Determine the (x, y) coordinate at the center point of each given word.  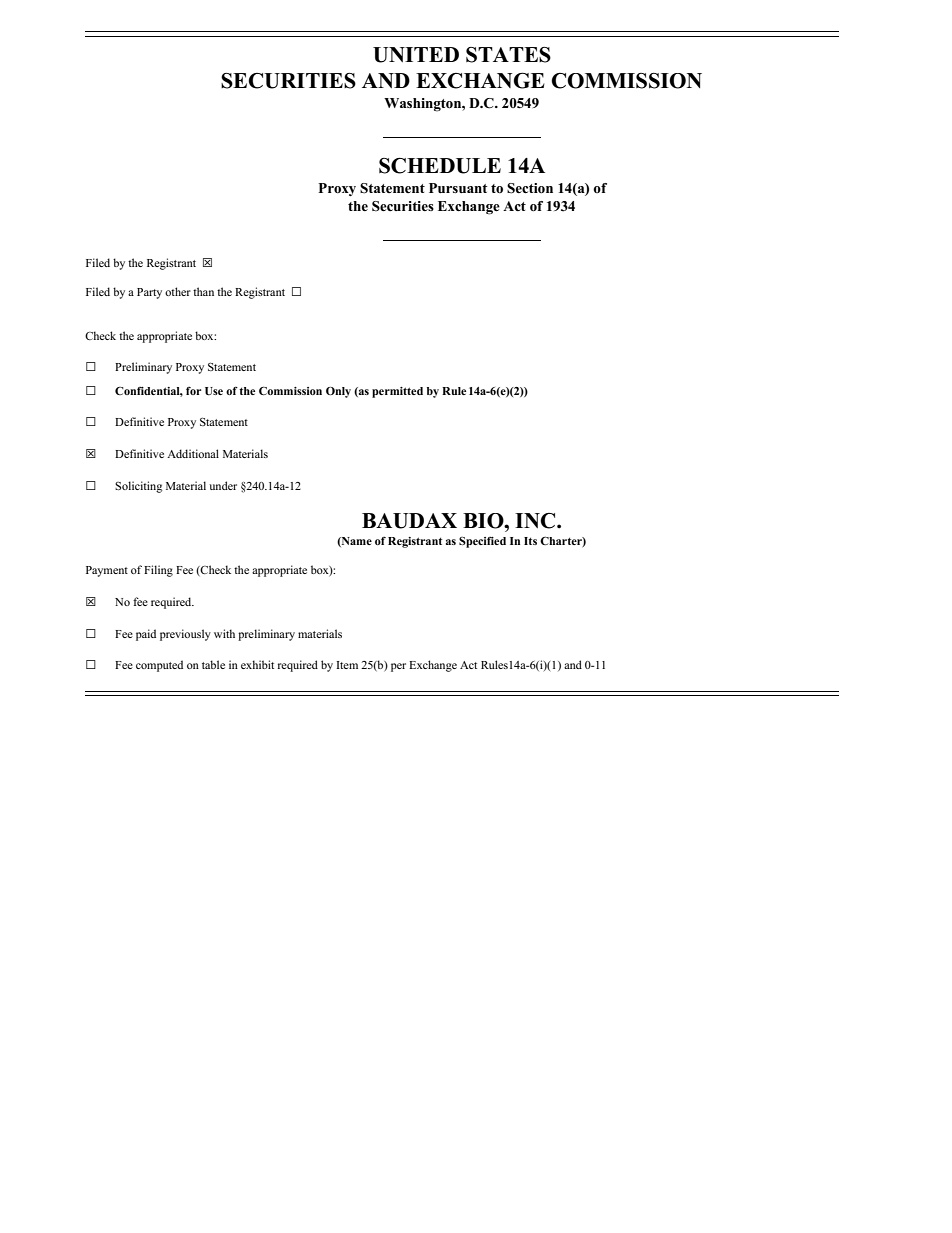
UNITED (416, 55)
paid (146, 635)
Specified (482, 542)
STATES (508, 55)
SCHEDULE (440, 166)
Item (347, 665)
